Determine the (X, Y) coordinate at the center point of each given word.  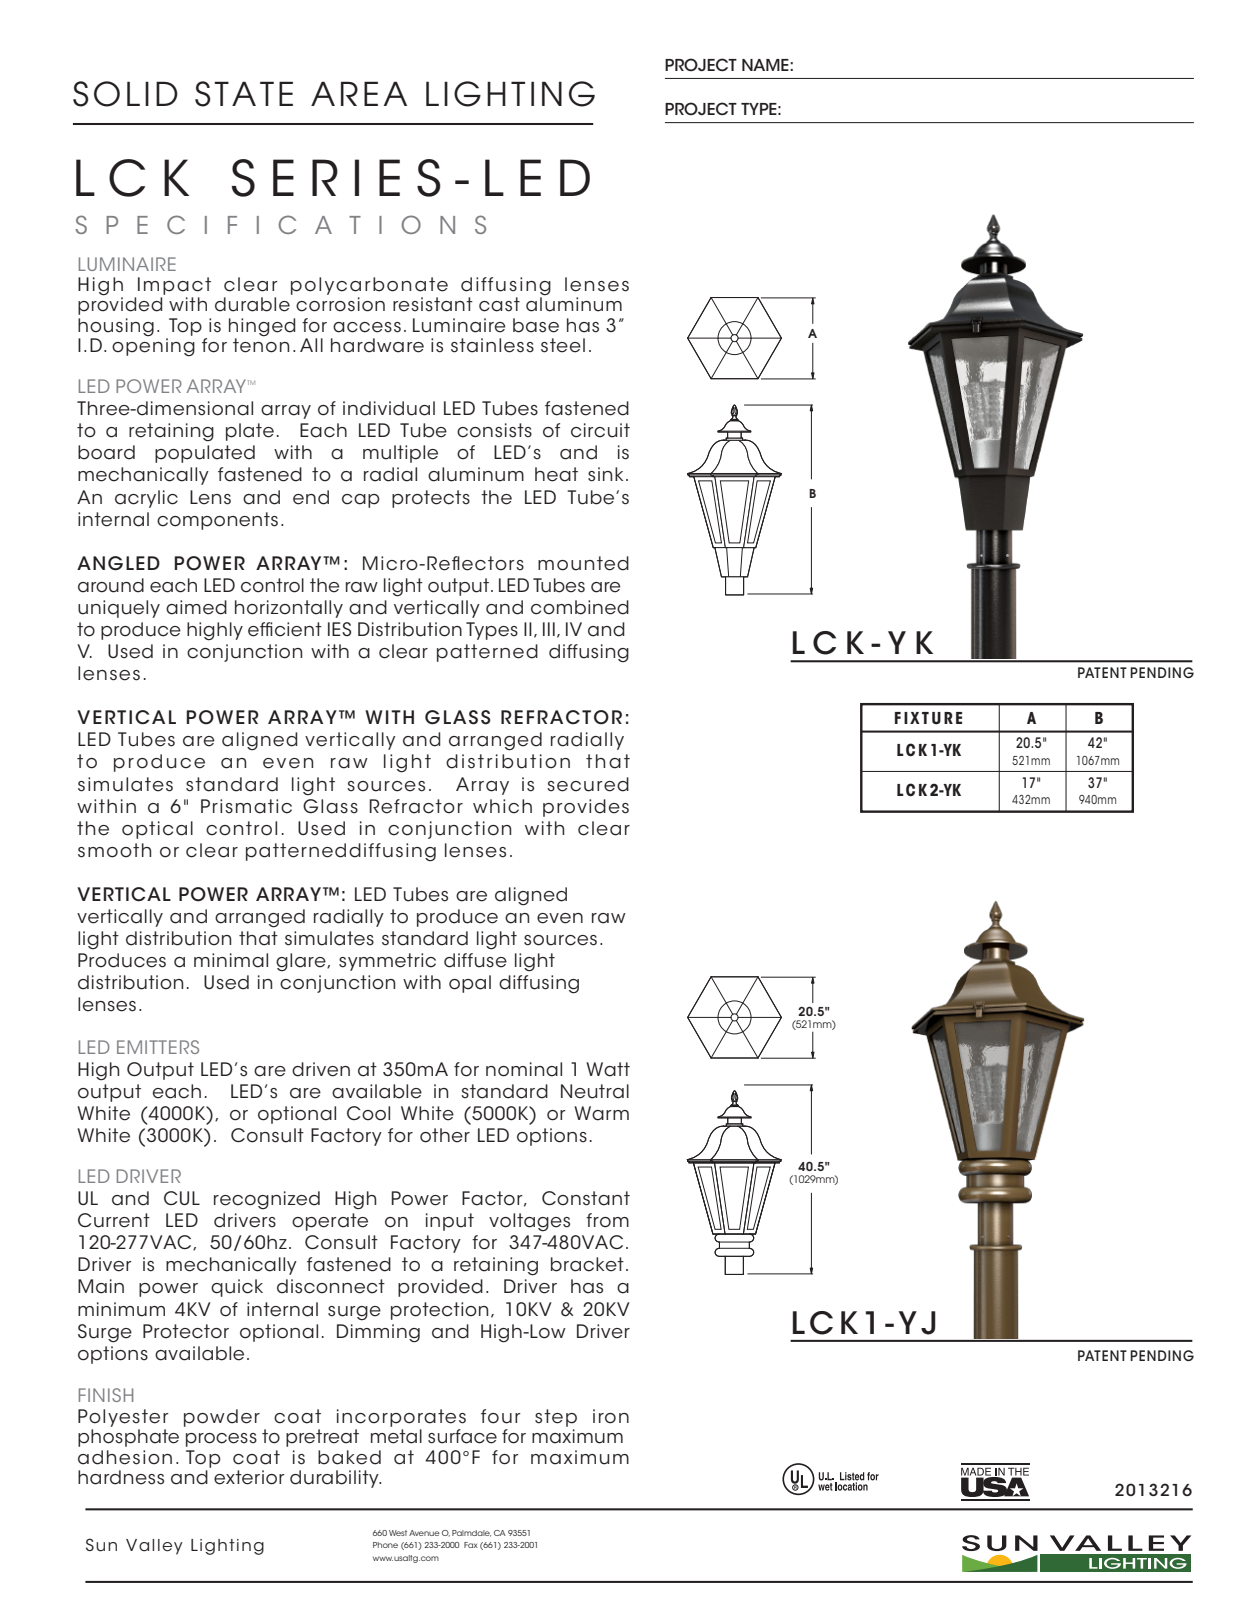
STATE (244, 94)
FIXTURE (928, 718)
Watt (608, 1069)
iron (611, 1416)
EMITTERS (158, 1047)
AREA (359, 93)
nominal (524, 1069)
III (549, 629)
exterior (249, 1477)
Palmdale (471, 1533)
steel (563, 345)
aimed (196, 607)
